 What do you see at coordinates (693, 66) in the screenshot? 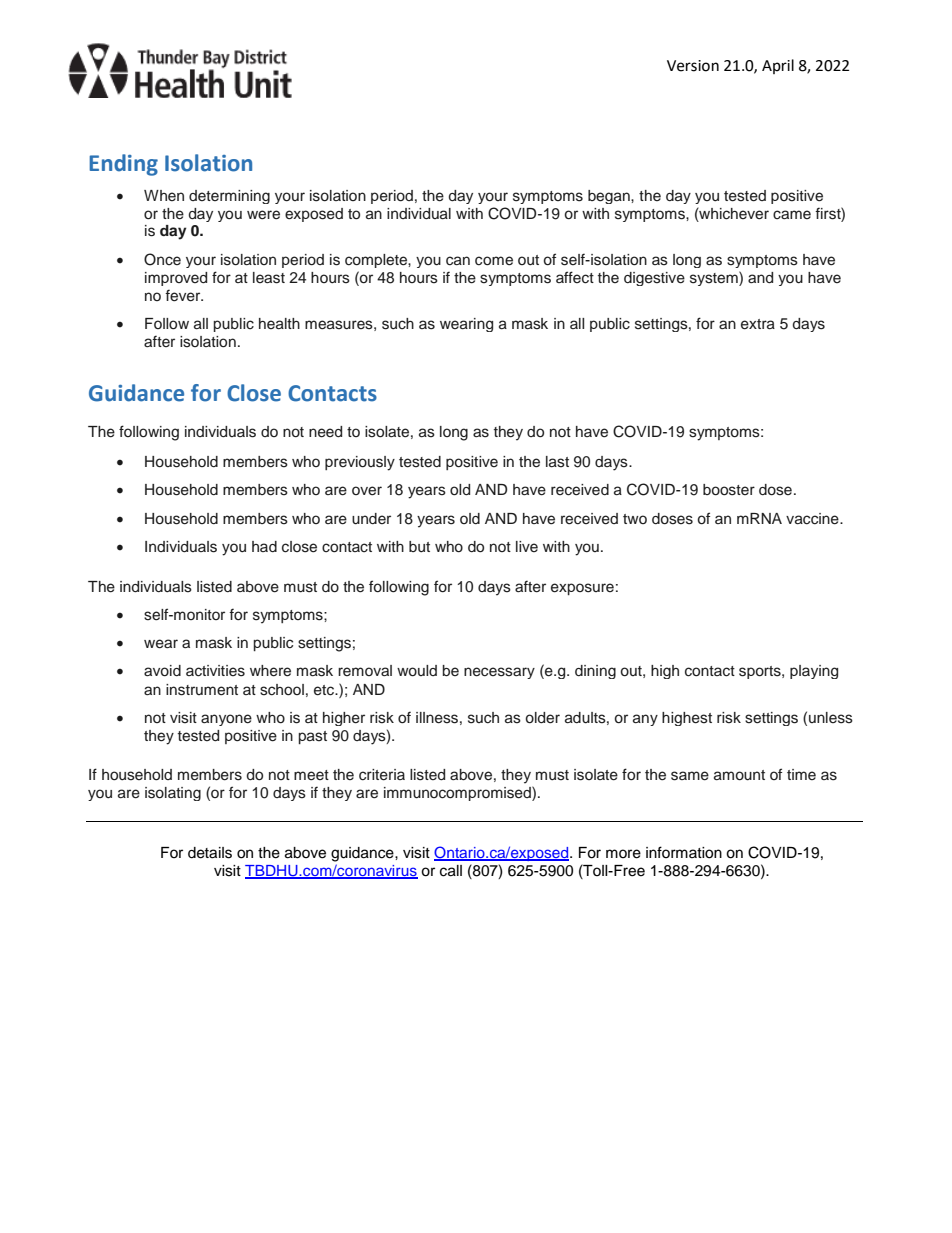
I see `Version` at bounding box center [693, 66].
